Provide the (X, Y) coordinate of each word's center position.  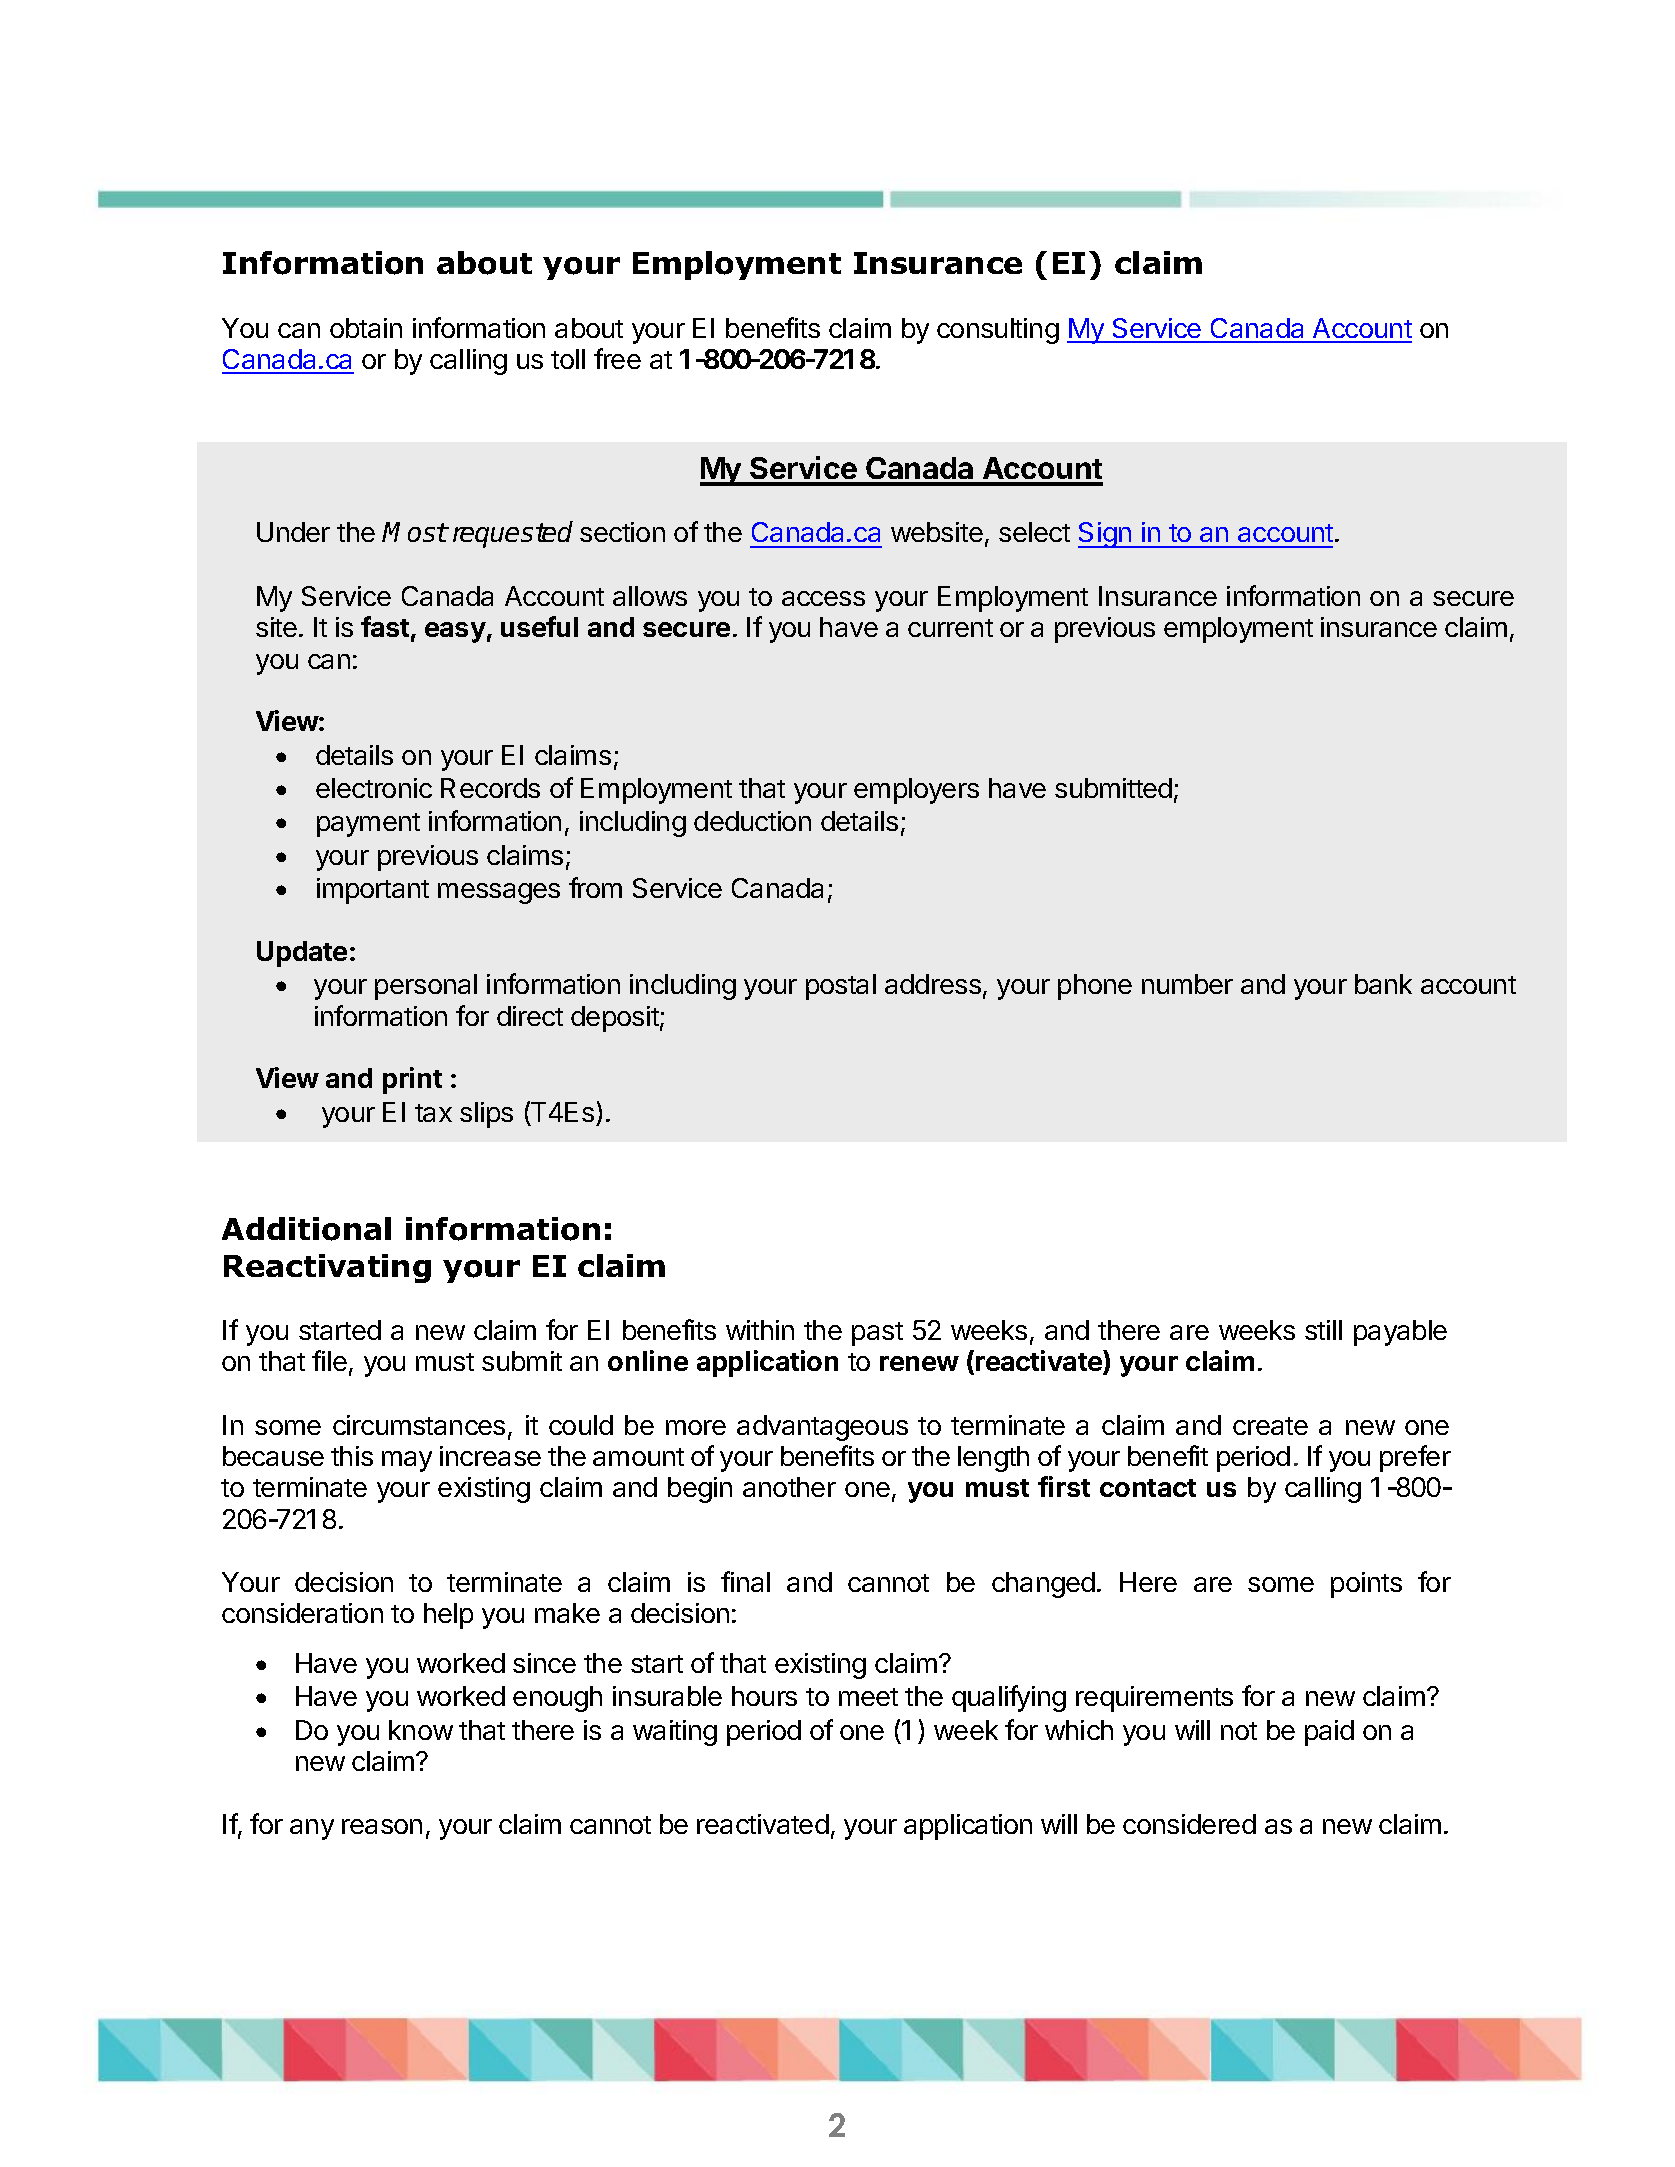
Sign (1105, 535)
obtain (366, 328)
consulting (998, 331)
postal (841, 987)
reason (382, 1826)
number (1187, 984)
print (412, 1080)
